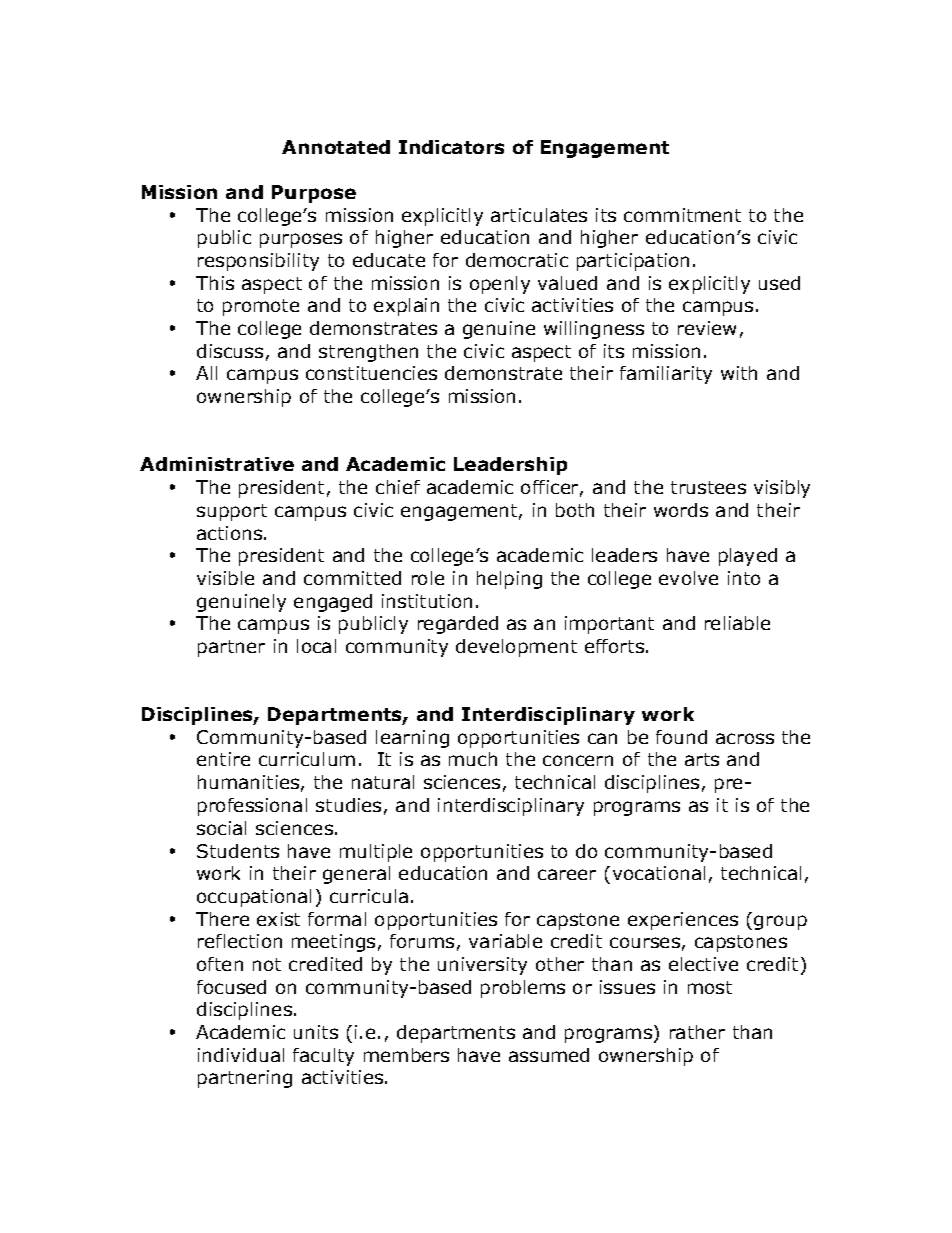 The image size is (952, 1233). What do you see at coordinates (682, 215) in the document?
I see `commitment` at bounding box center [682, 215].
